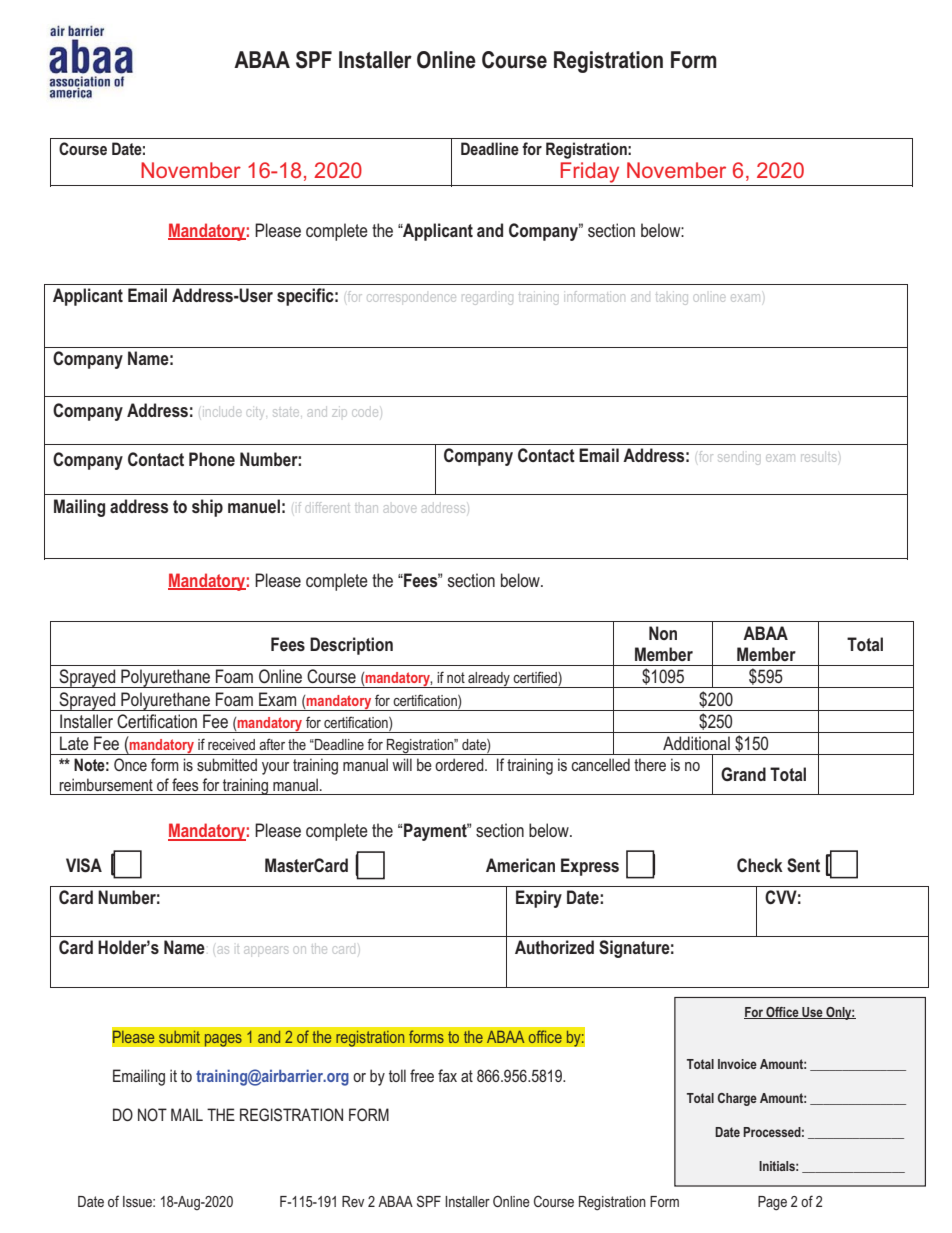 The width and height of the screenshot is (952, 1233). I want to click on Rev, so click(353, 1201).
